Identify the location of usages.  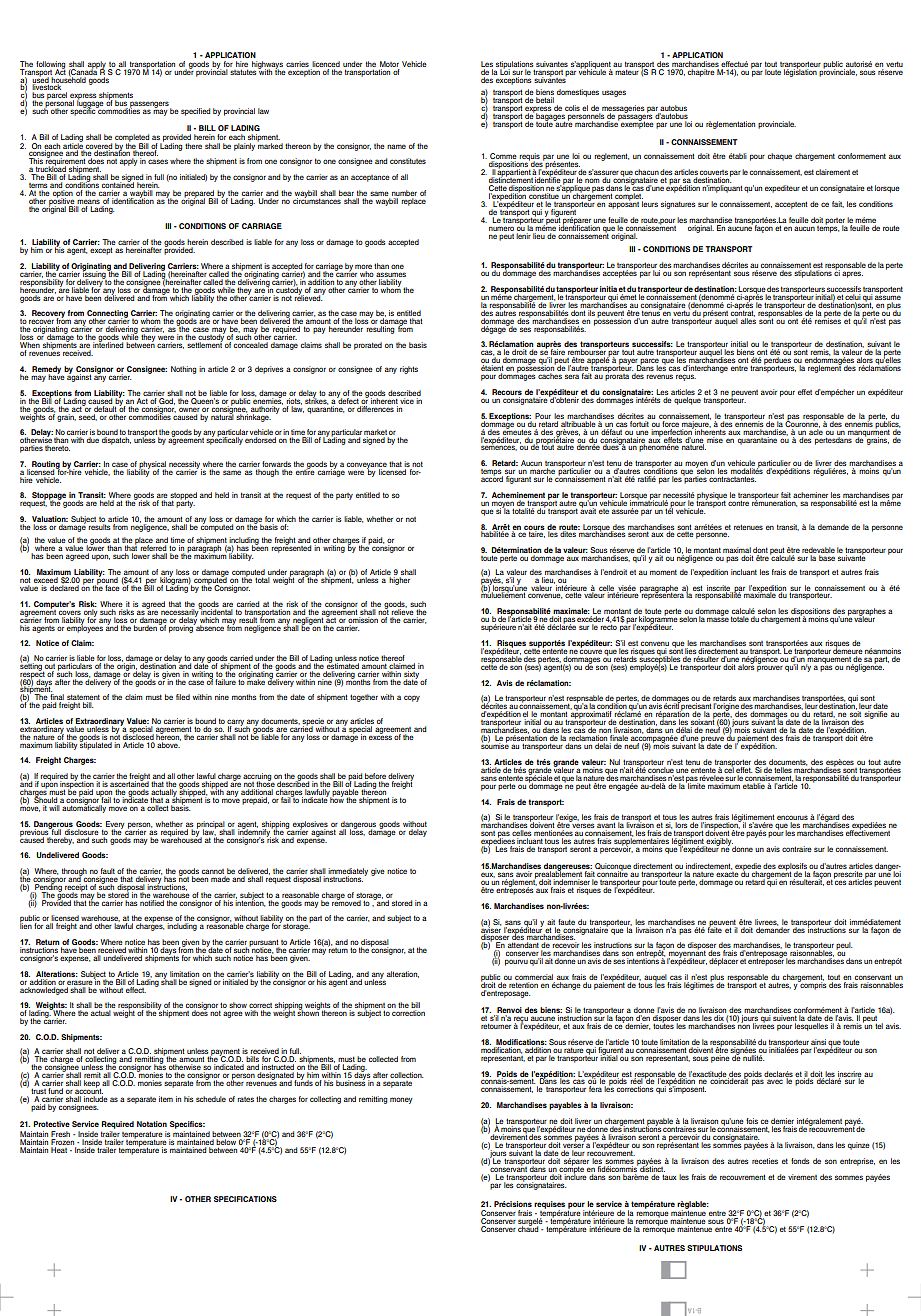
(614, 93).
